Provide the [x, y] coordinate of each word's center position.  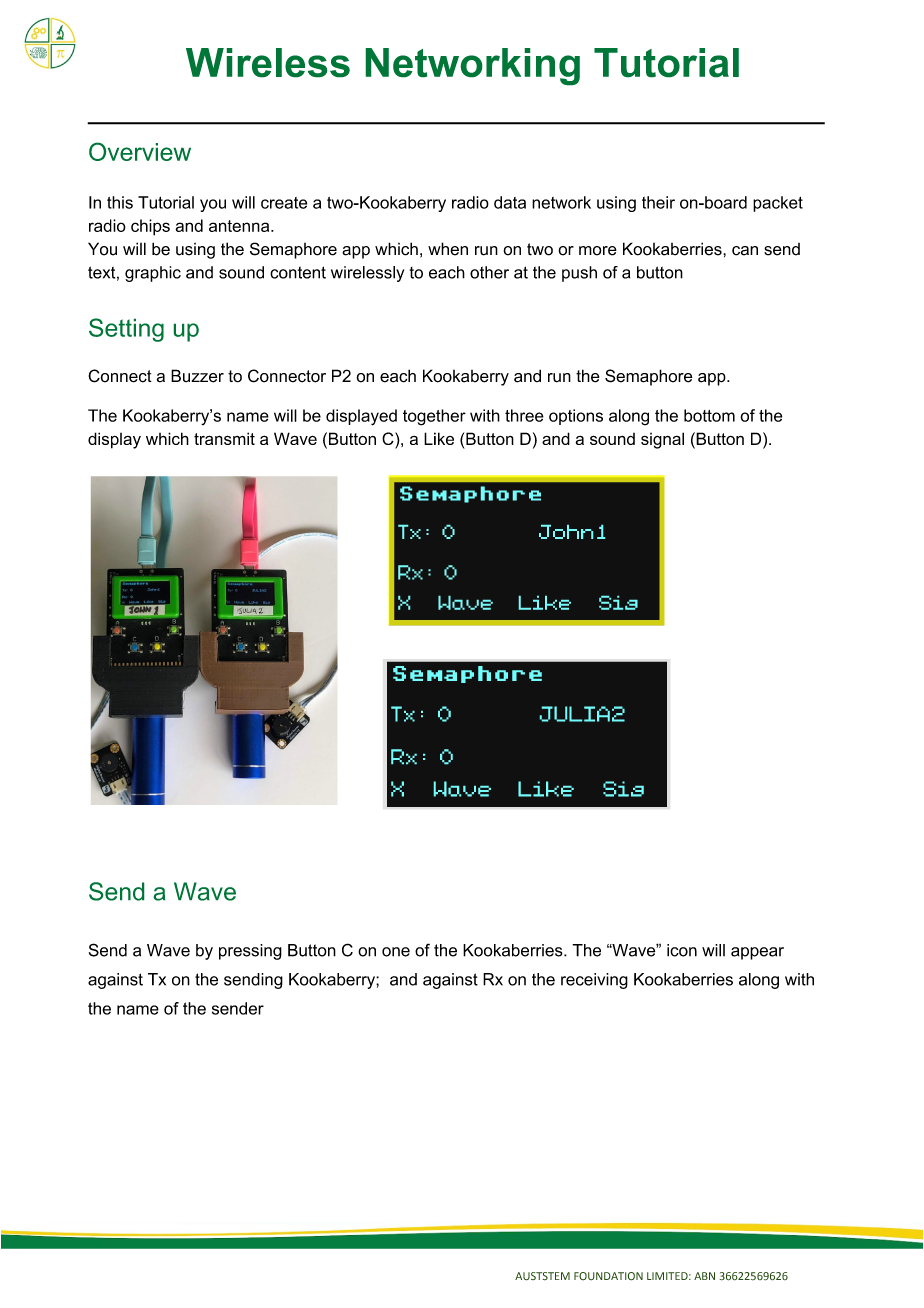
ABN [704, 1276]
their [658, 202]
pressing [250, 952]
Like [439, 438]
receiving [594, 981]
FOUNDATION [608, 1276]
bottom [709, 415]
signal [662, 440]
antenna [240, 226]
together [434, 417]
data [510, 202]
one [396, 952]
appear [757, 953]
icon [682, 950]
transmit [224, 438]
